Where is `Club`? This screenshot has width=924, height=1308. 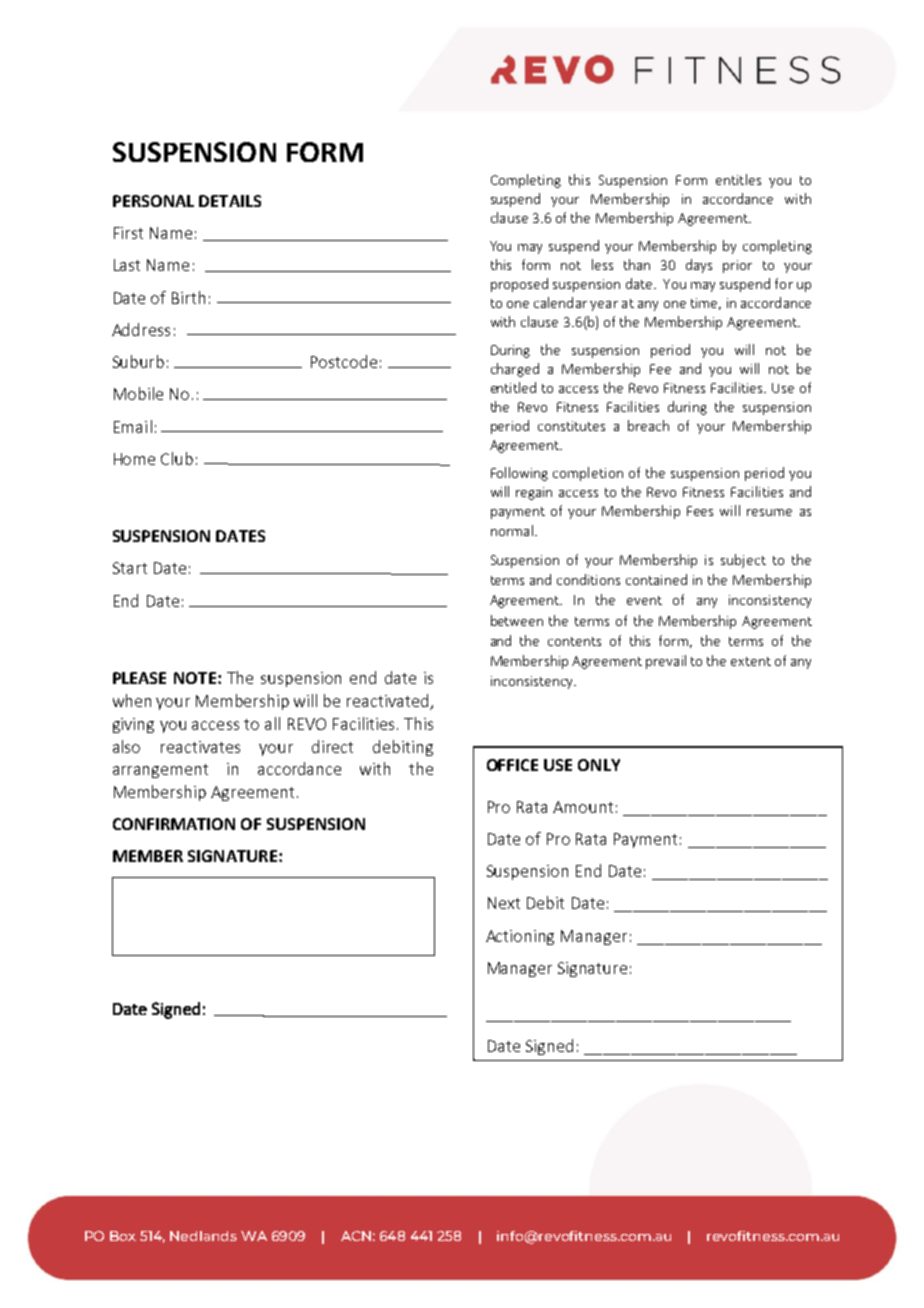 Club is located at coordinates (177, 458).
